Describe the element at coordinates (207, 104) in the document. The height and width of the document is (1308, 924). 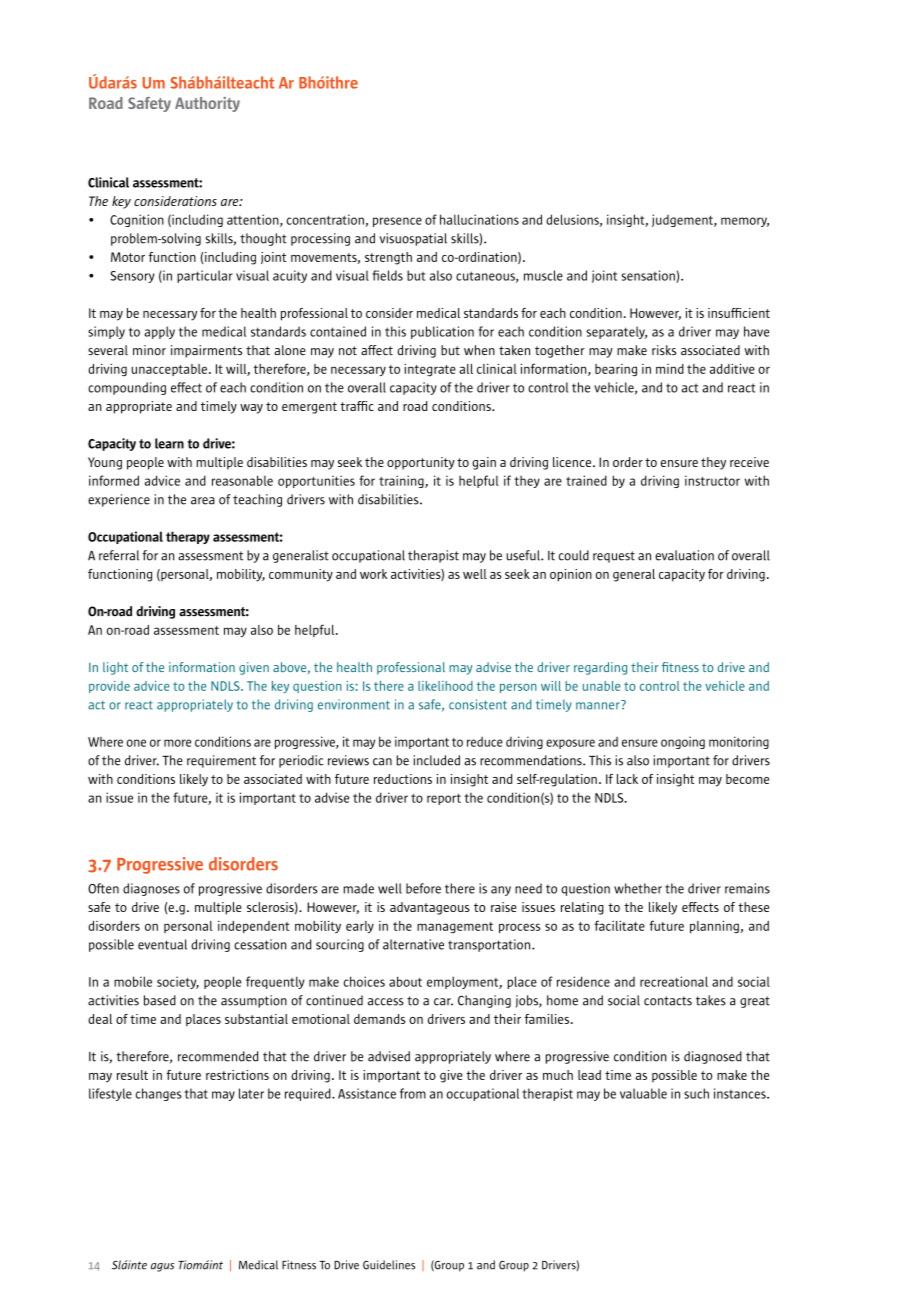
I see `Authority` at that location.
